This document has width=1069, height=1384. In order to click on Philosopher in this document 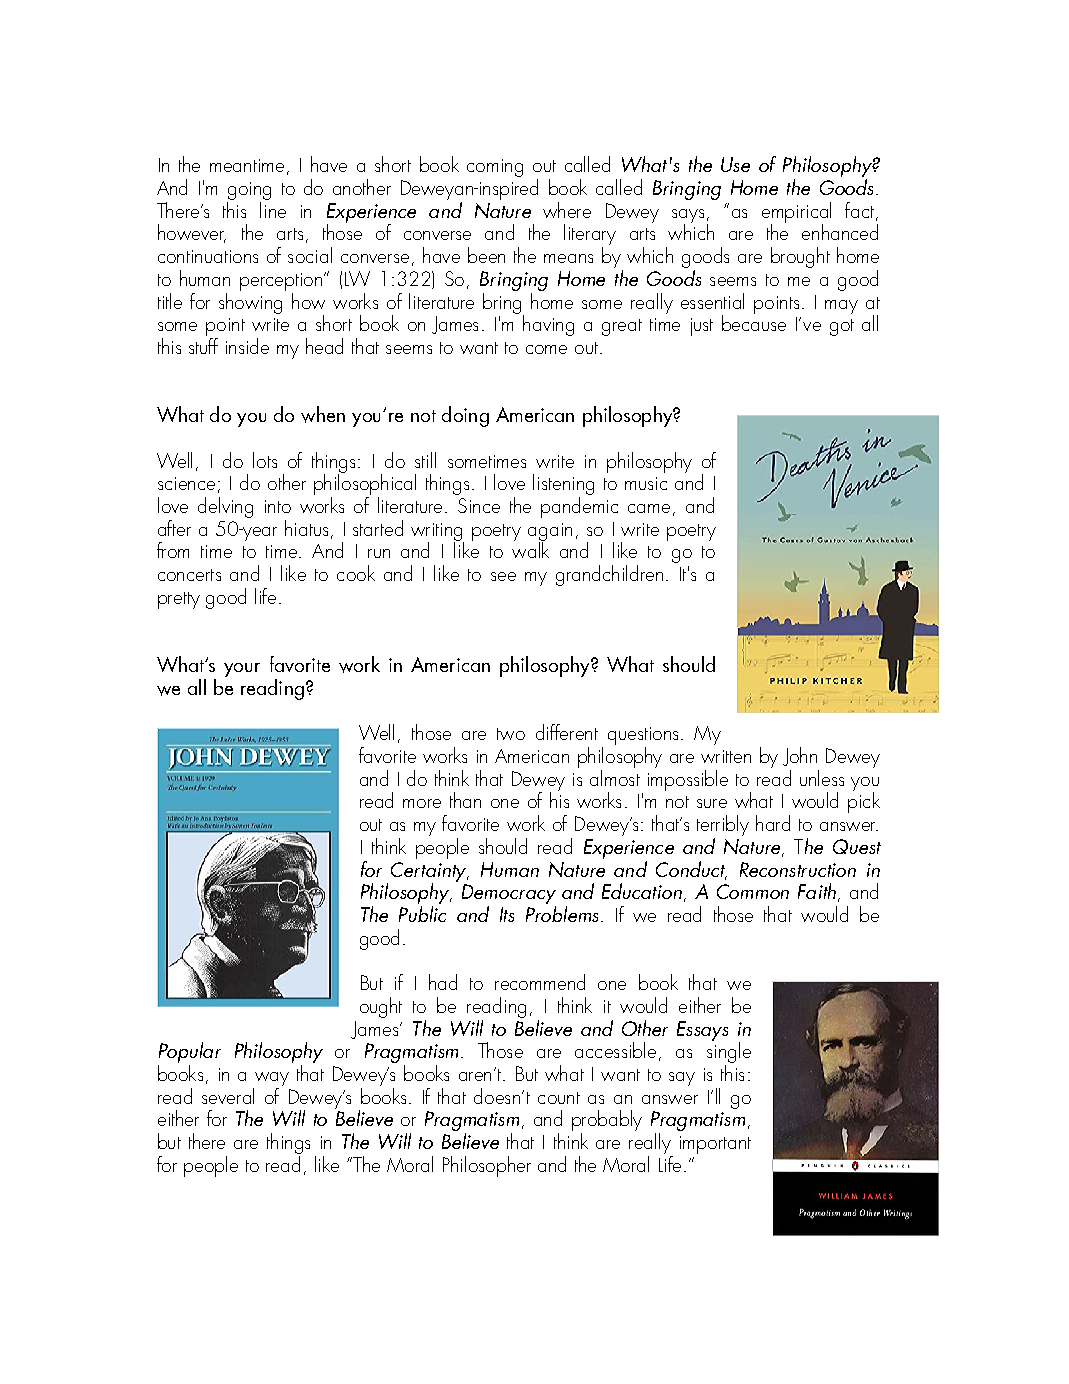, I will do `click(487, 1166)`.
